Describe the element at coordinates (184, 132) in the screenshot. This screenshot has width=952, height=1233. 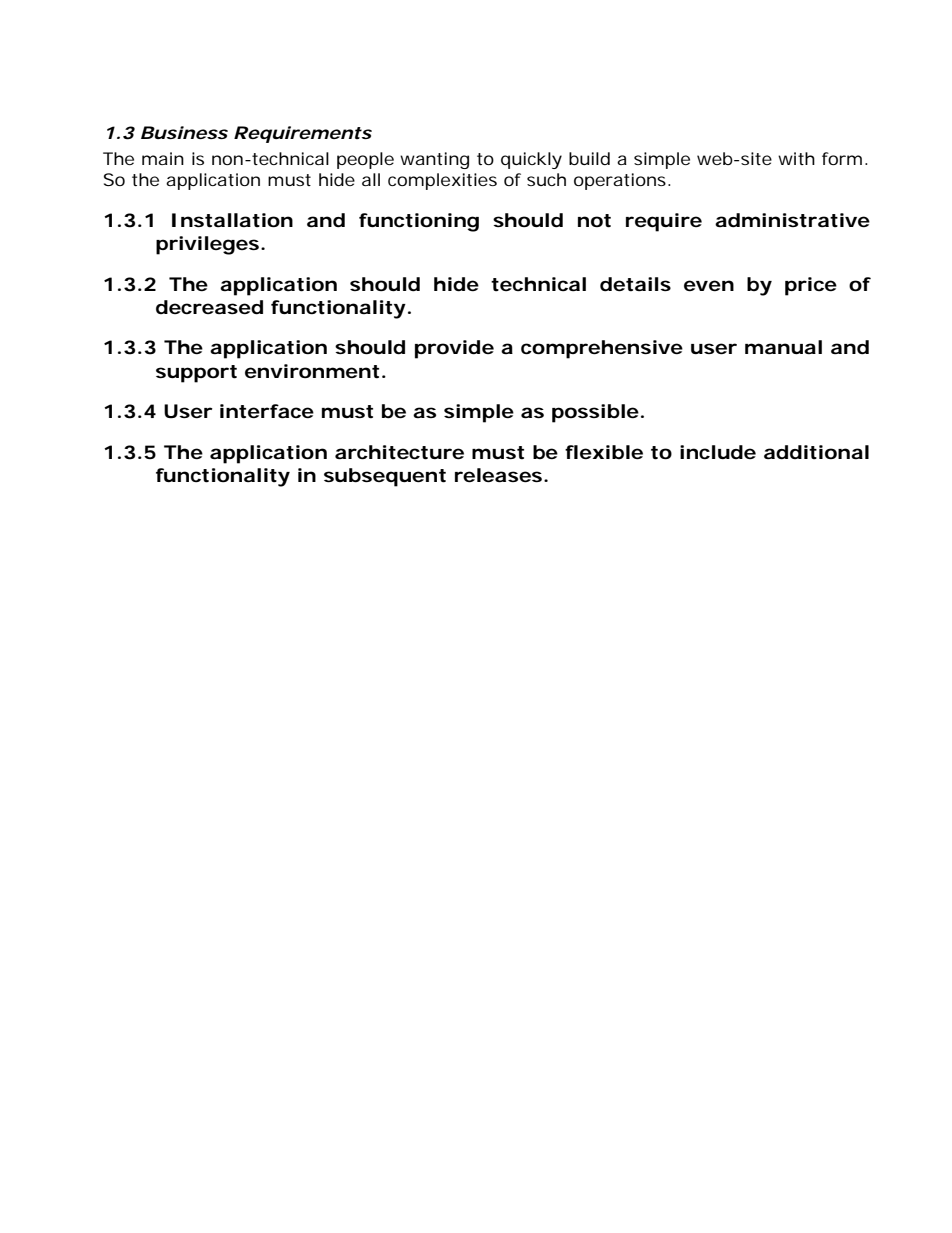
I see `Business` at that location.
